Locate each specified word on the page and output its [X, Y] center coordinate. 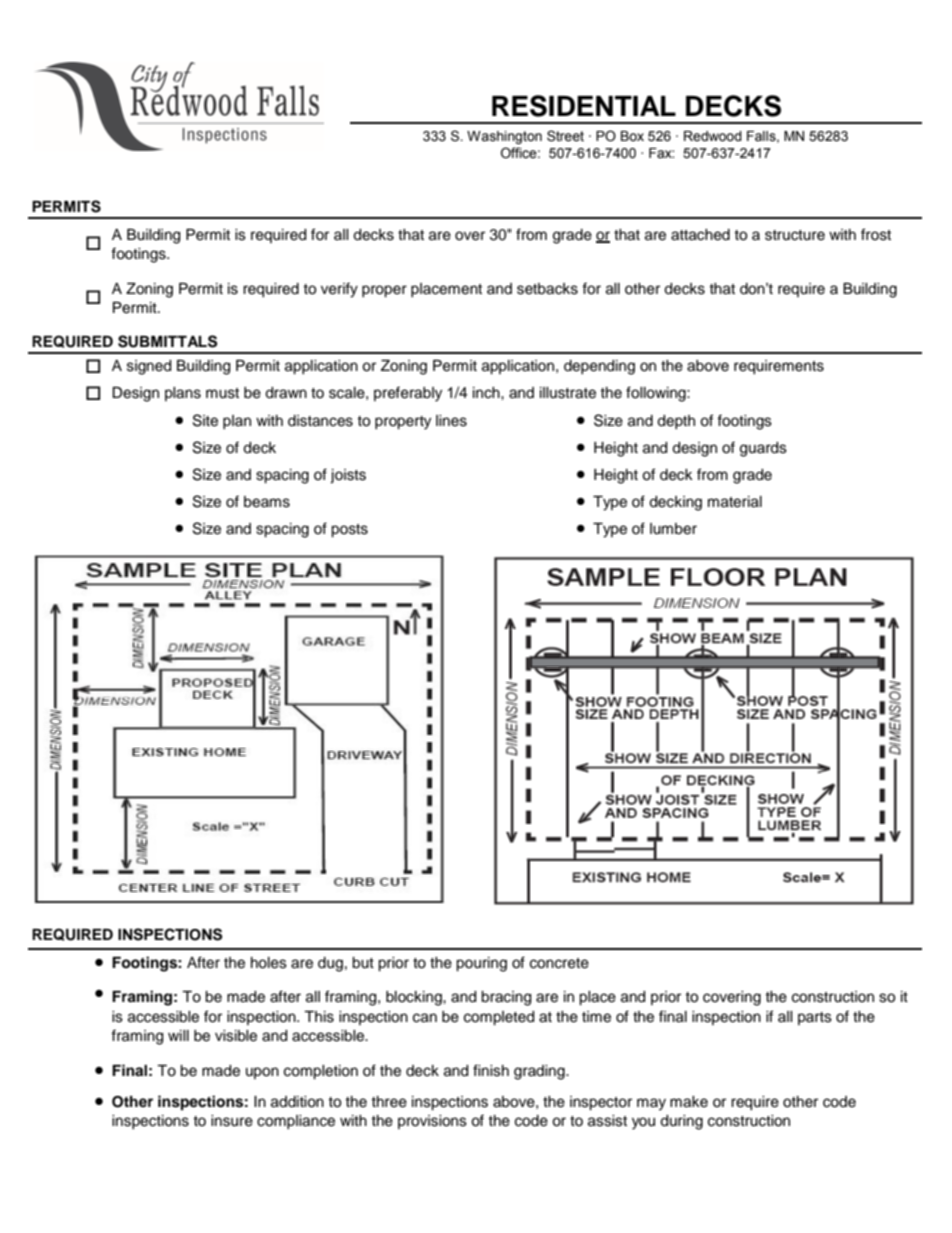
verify [339, 290]
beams [267, 502]
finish [491, 1070]
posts [349, 531]
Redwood [713, 136]
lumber [673, 529]
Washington [504, 137]
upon [262, 1073]
